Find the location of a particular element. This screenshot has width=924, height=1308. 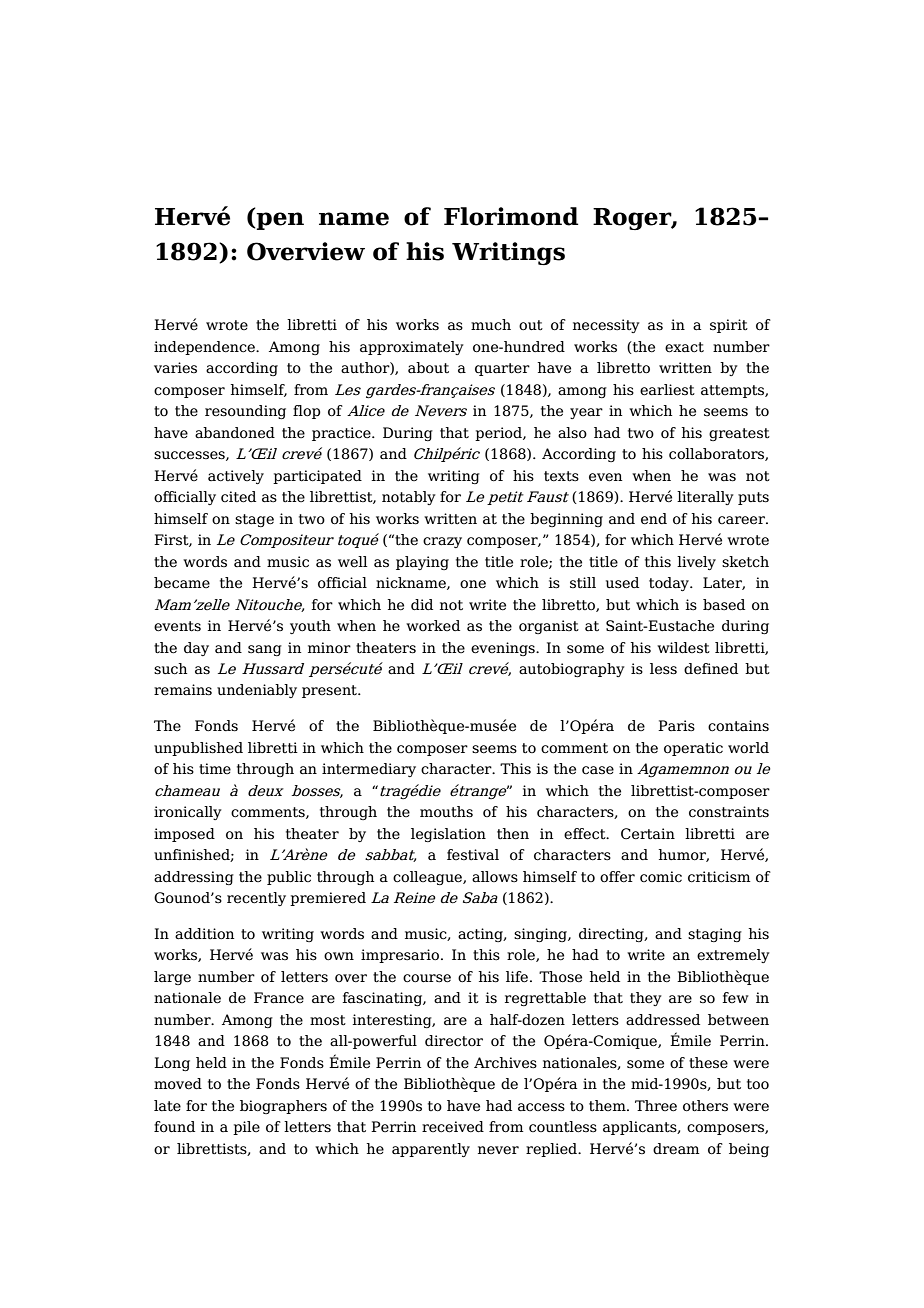

independence is located at coordinates (205, 348).
